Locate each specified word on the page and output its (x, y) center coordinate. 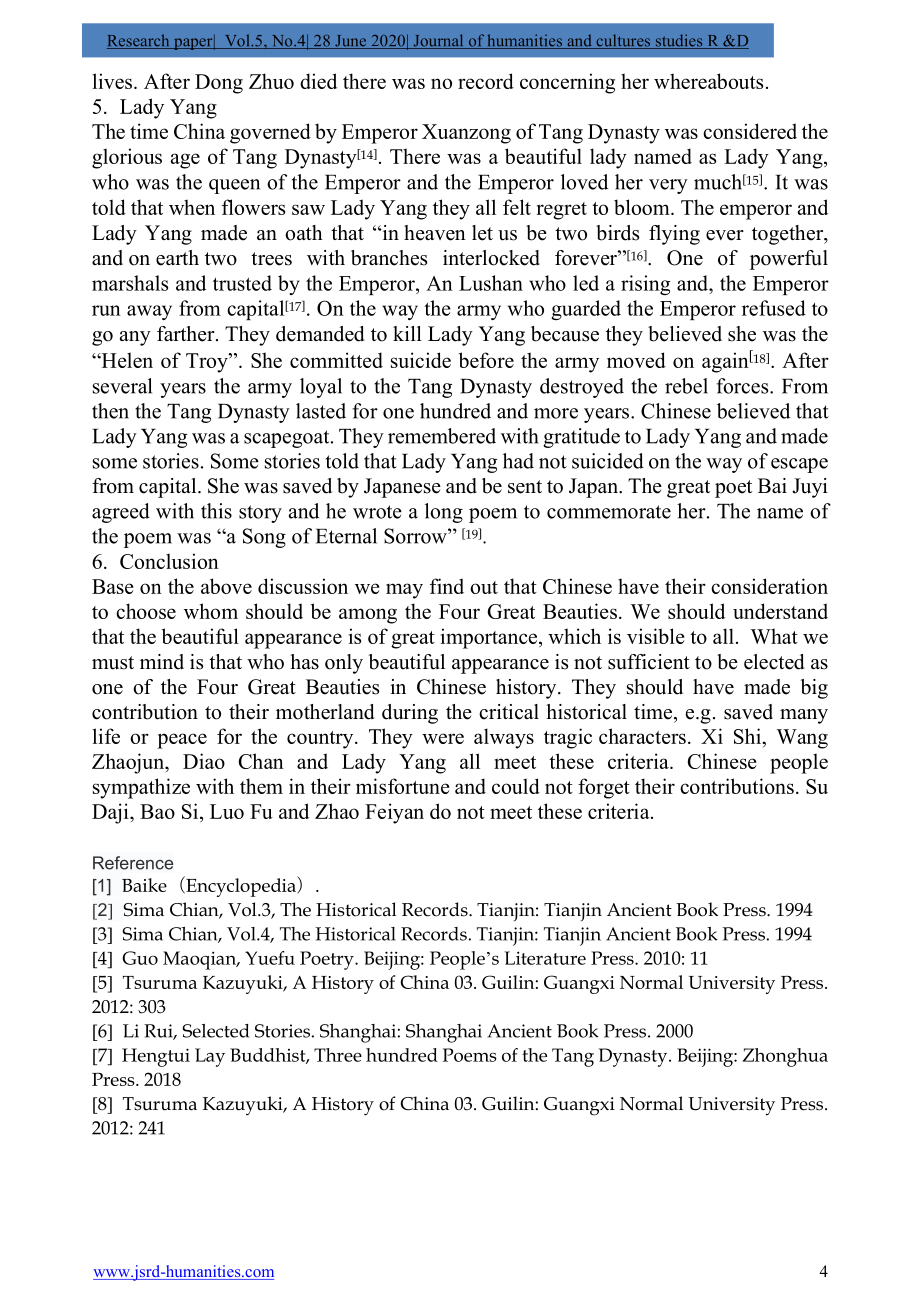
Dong (219, 84)
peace (182, 741)
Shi (748, 736)
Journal (438, 41)
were (443, 738)
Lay (210, 1057)
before (486, 360)
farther (187, 334)
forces (743, 386)
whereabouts (708, 81)
